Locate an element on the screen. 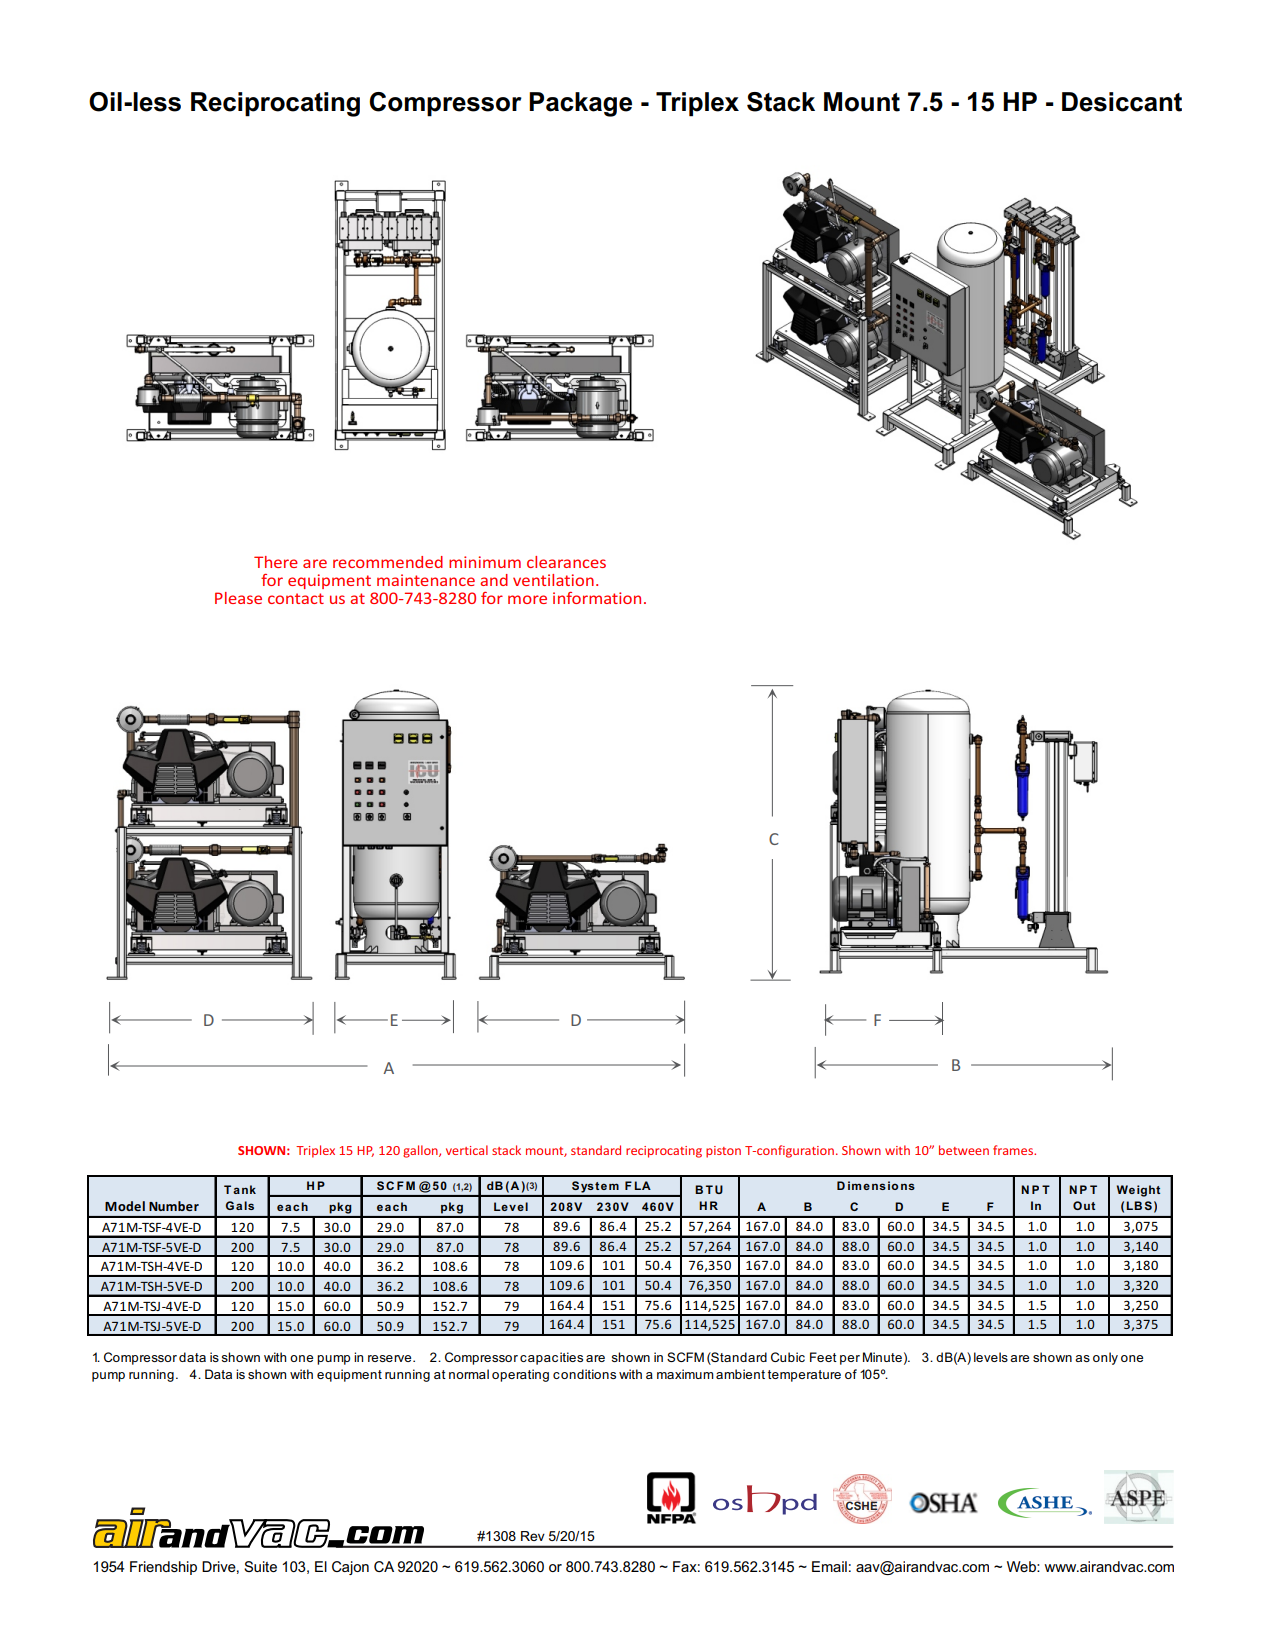 Image resolution: width=1276 pixels, height=1651 pixels. Email is located at coordinates (829, 1566).
